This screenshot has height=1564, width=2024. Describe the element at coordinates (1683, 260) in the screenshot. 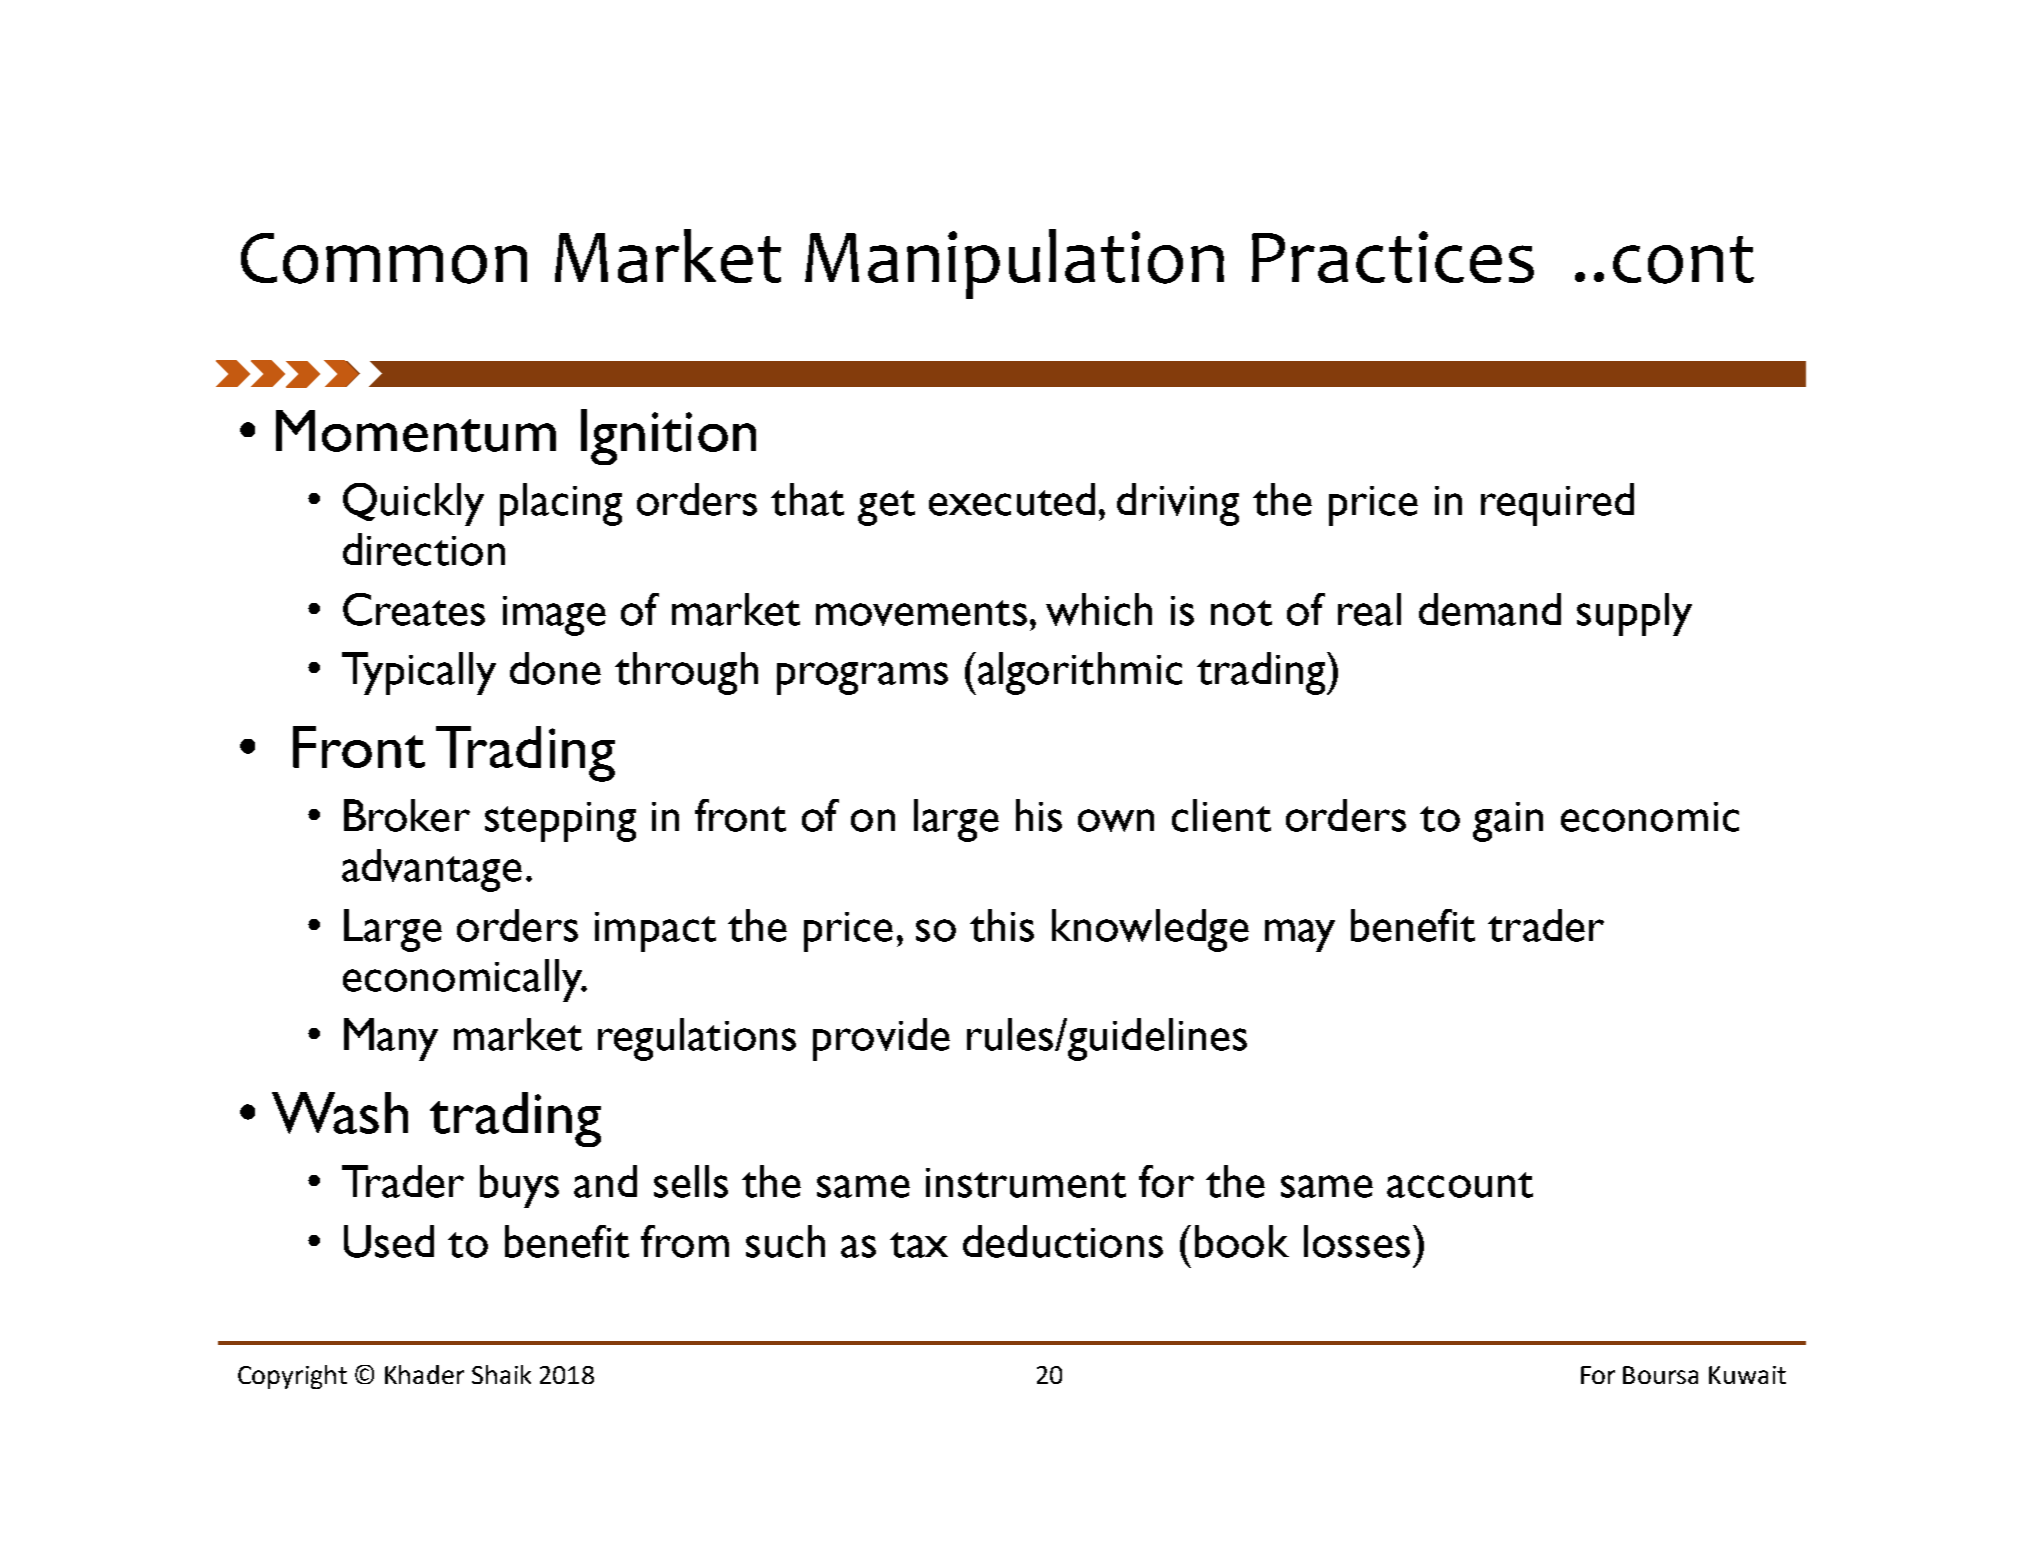

I see `cont` at that location.
